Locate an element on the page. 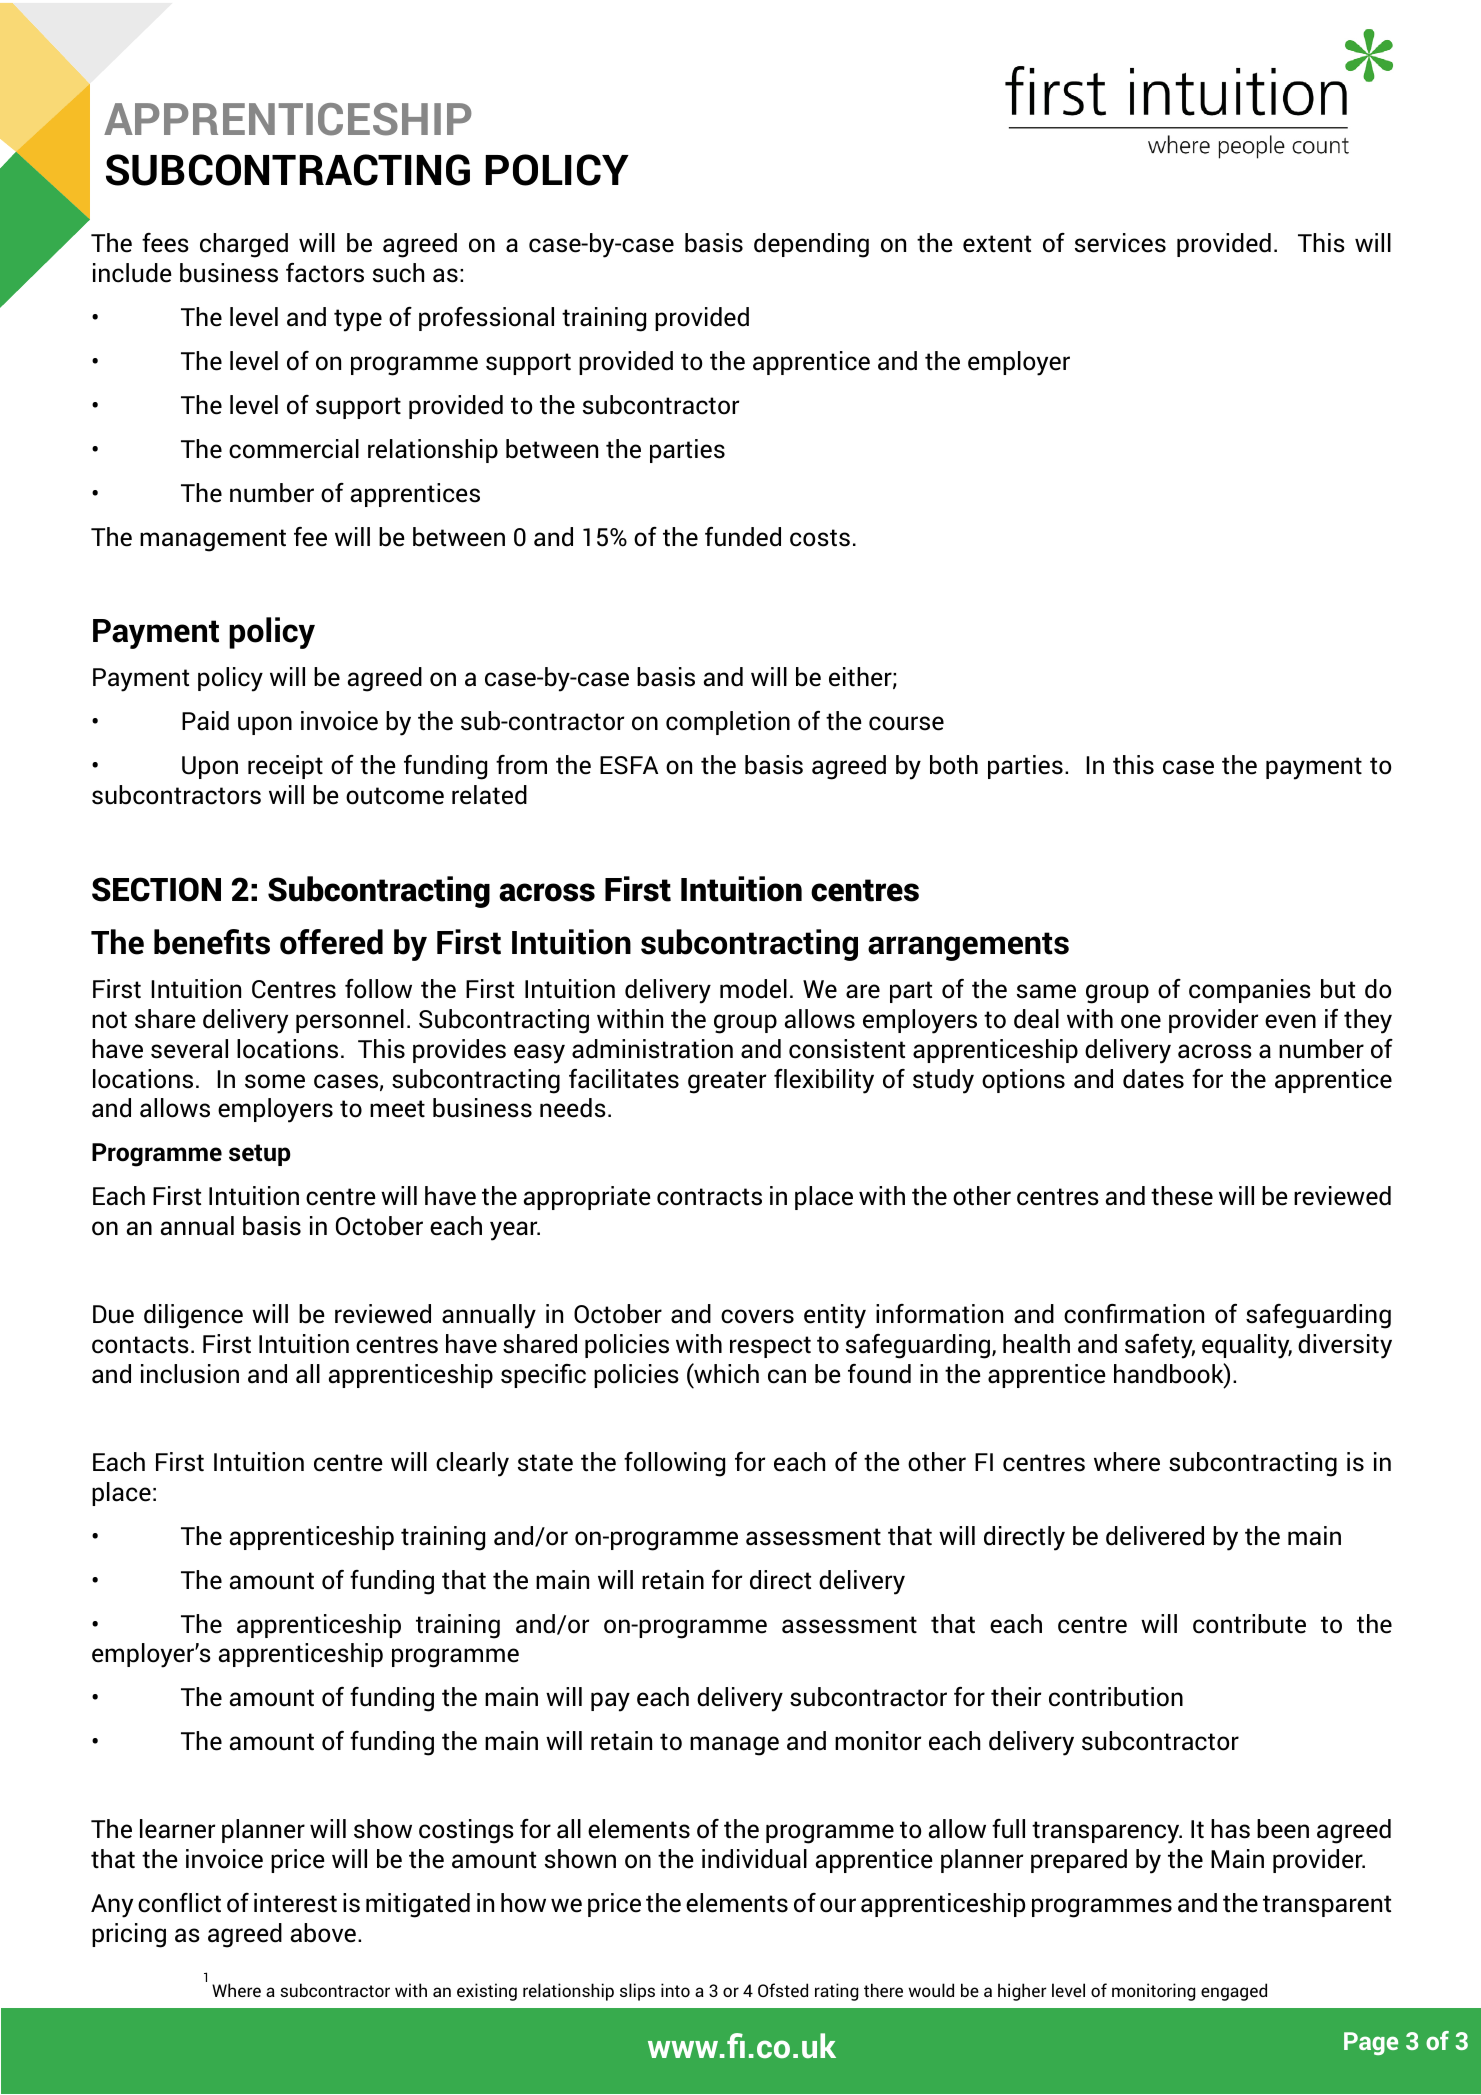  depending is located at coordinates (811, 245).
